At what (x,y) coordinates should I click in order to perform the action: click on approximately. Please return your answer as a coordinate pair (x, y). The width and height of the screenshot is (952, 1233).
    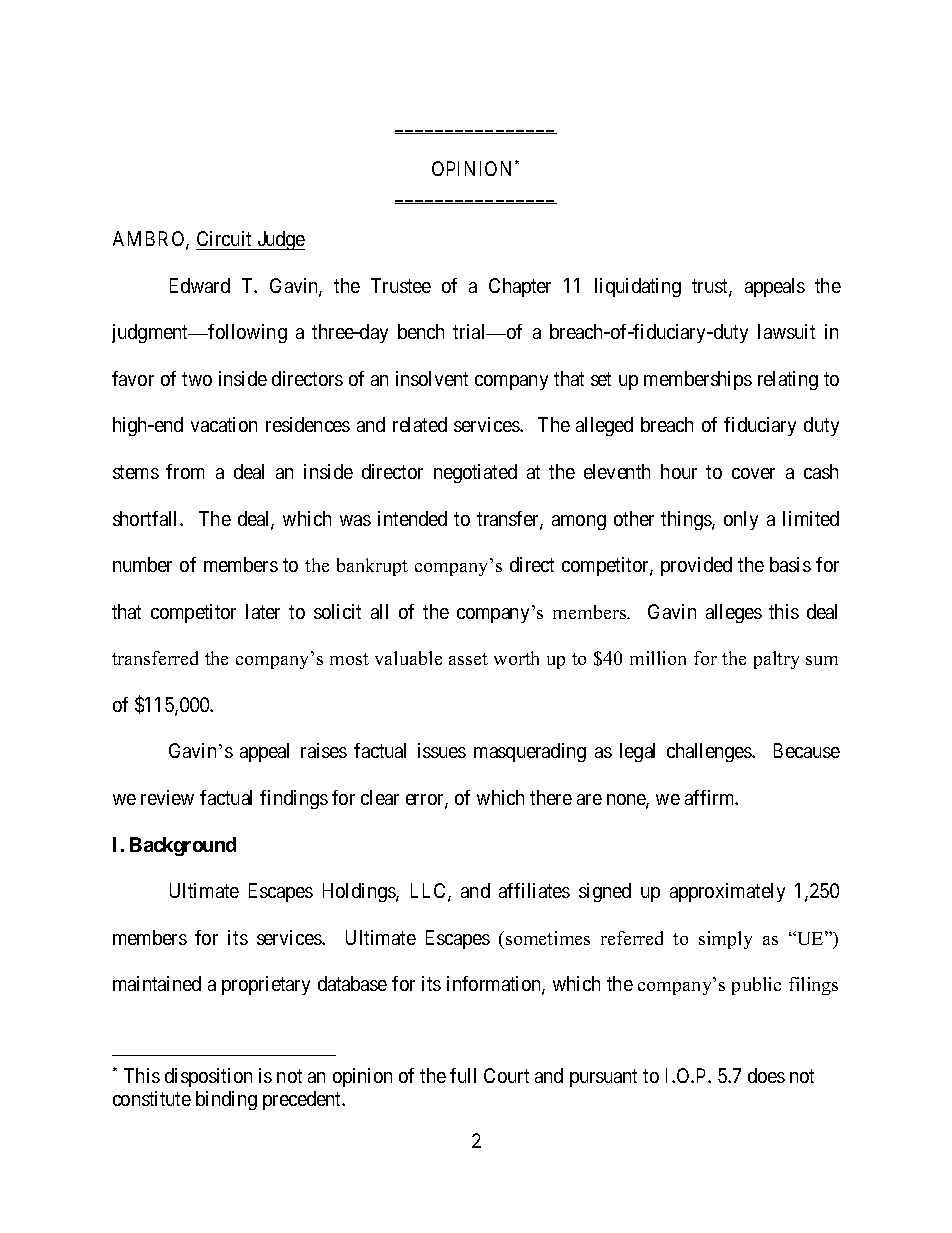
    Looking at the image, I should click on (727, 892).
